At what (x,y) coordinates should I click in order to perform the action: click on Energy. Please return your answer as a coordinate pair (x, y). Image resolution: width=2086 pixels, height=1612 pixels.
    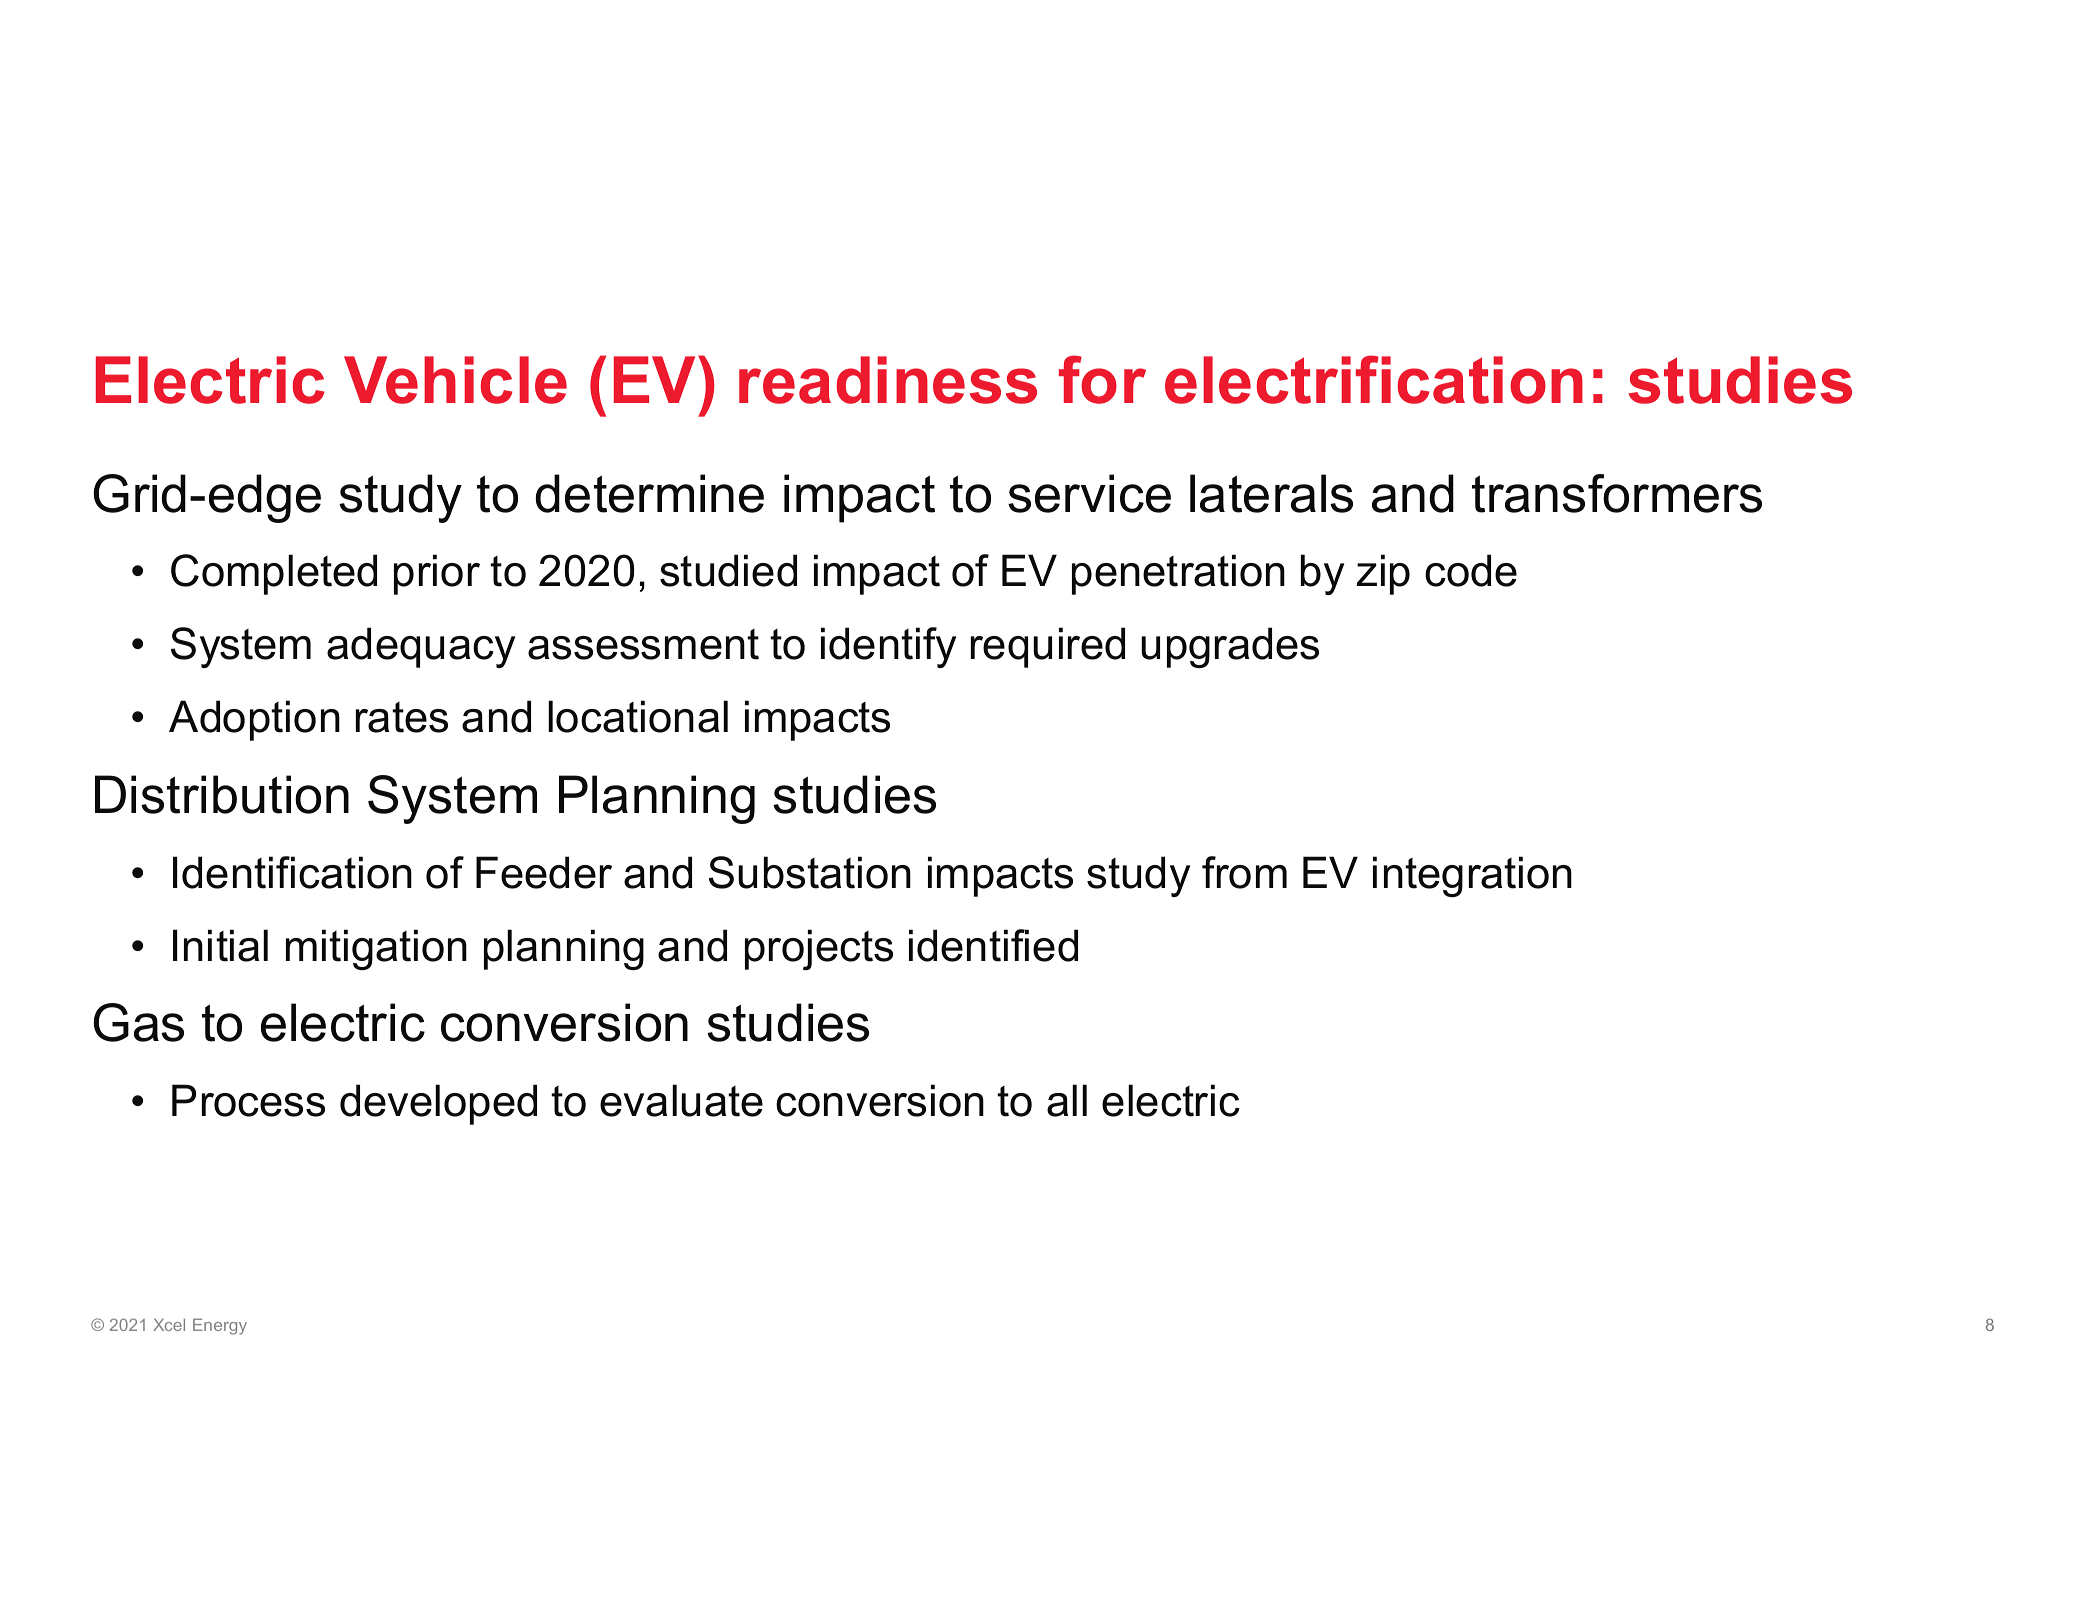
    Looking at the image, I should click on (220, 1326).
